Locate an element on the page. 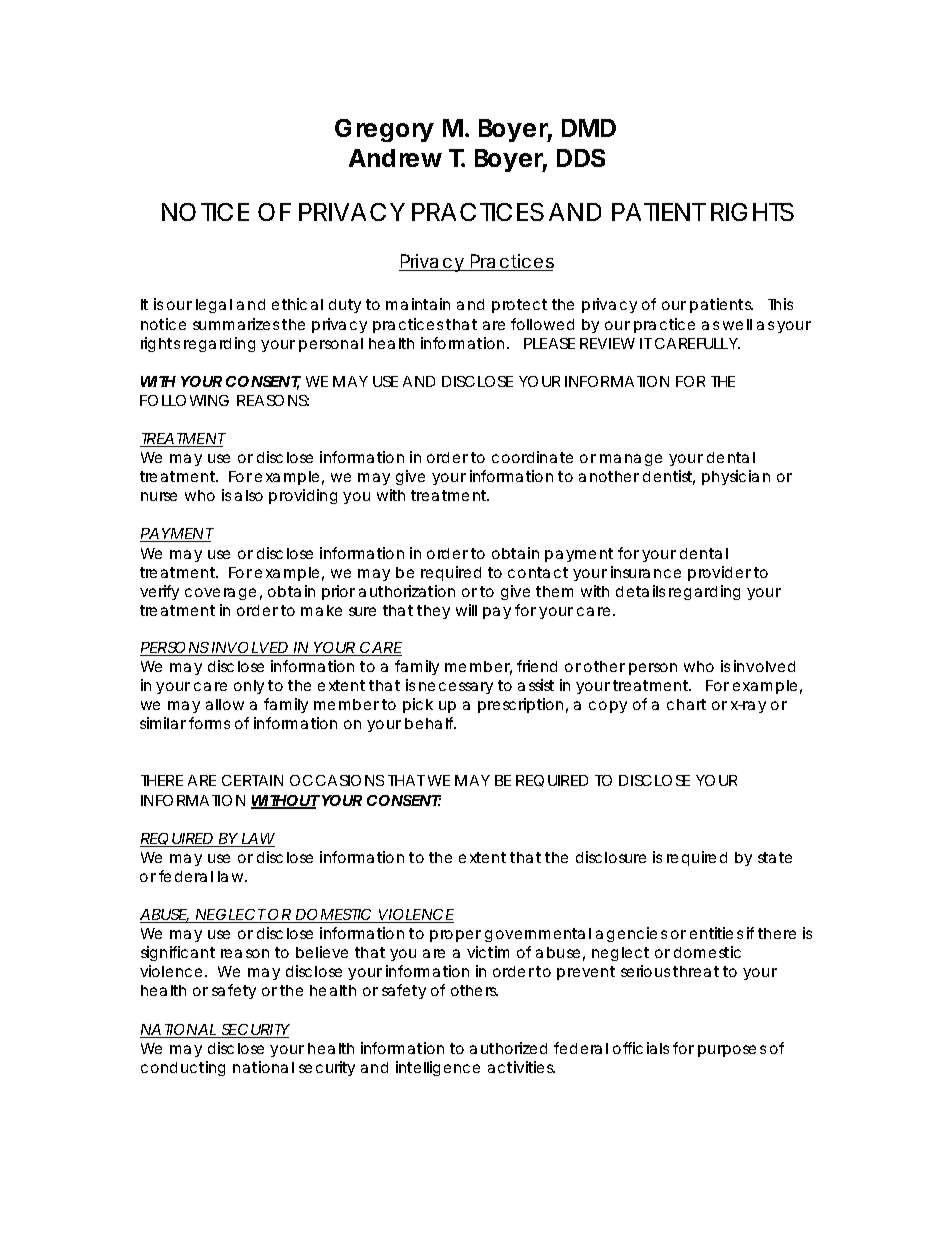 The width and height of the image is (952, 1233). also is located at coordinates (249, 495).
